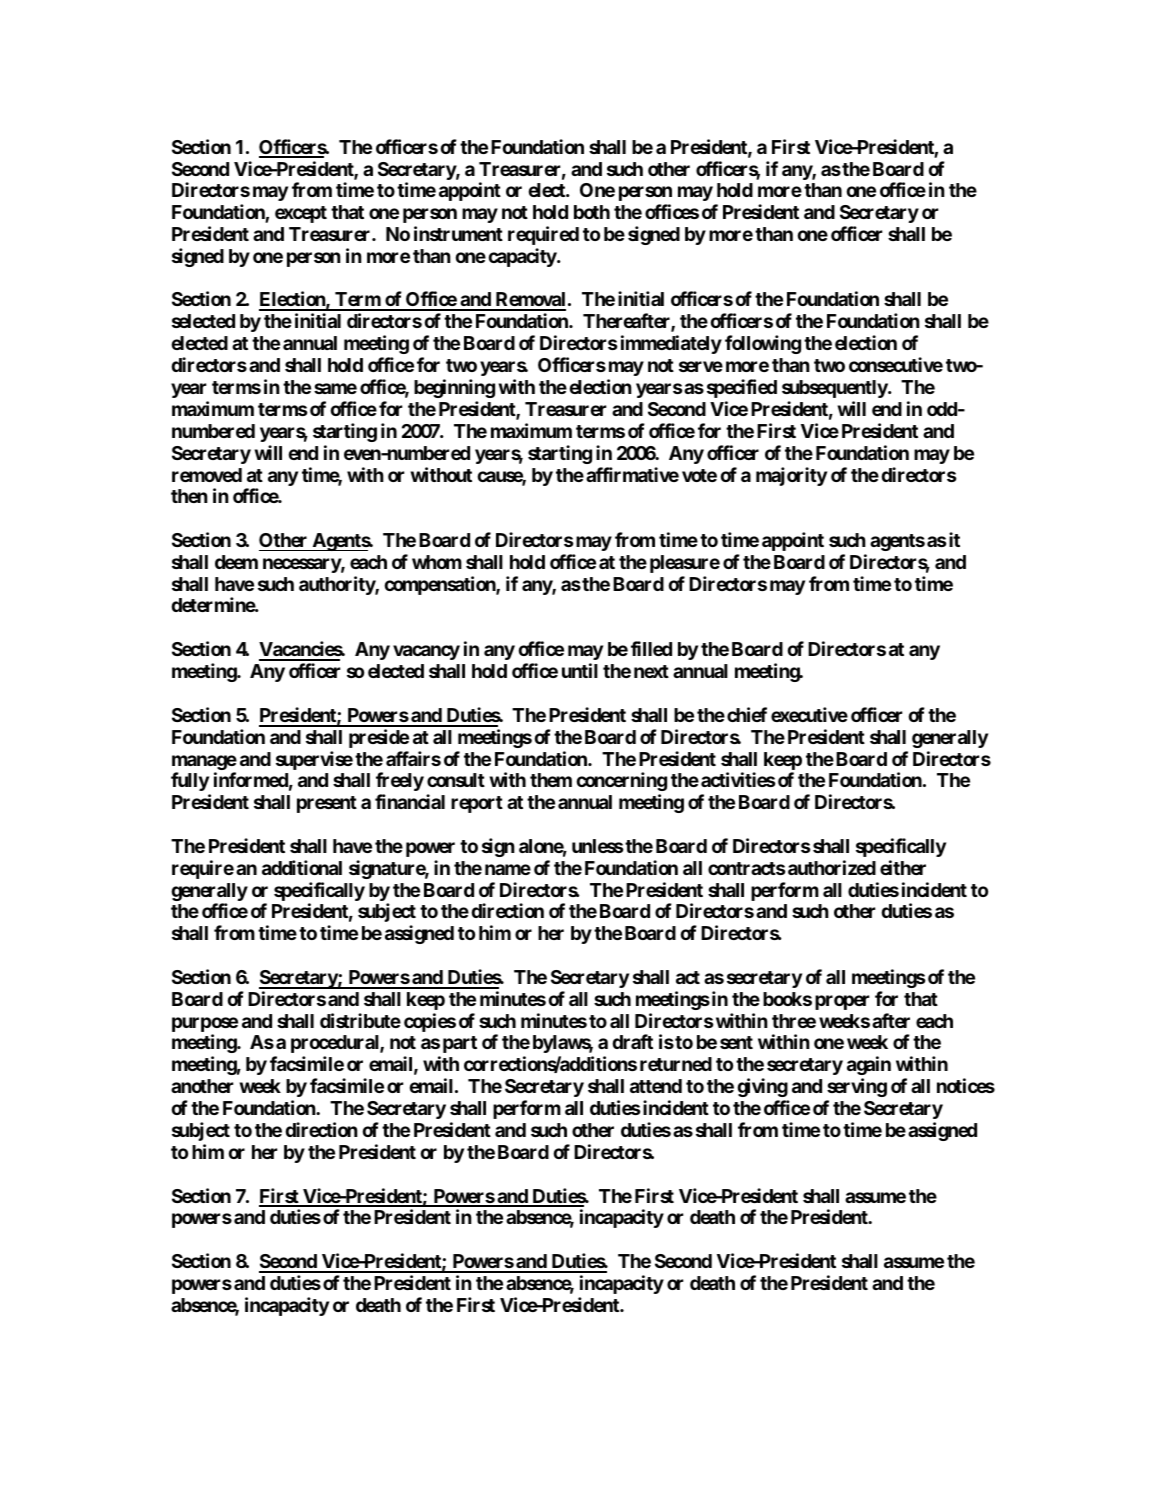 The height and width of the screenshot is (1505, 1163). What do you see at coordinates (832, 867) in the screenshot?
I see `authorized` at bounding box center [832, 867].
